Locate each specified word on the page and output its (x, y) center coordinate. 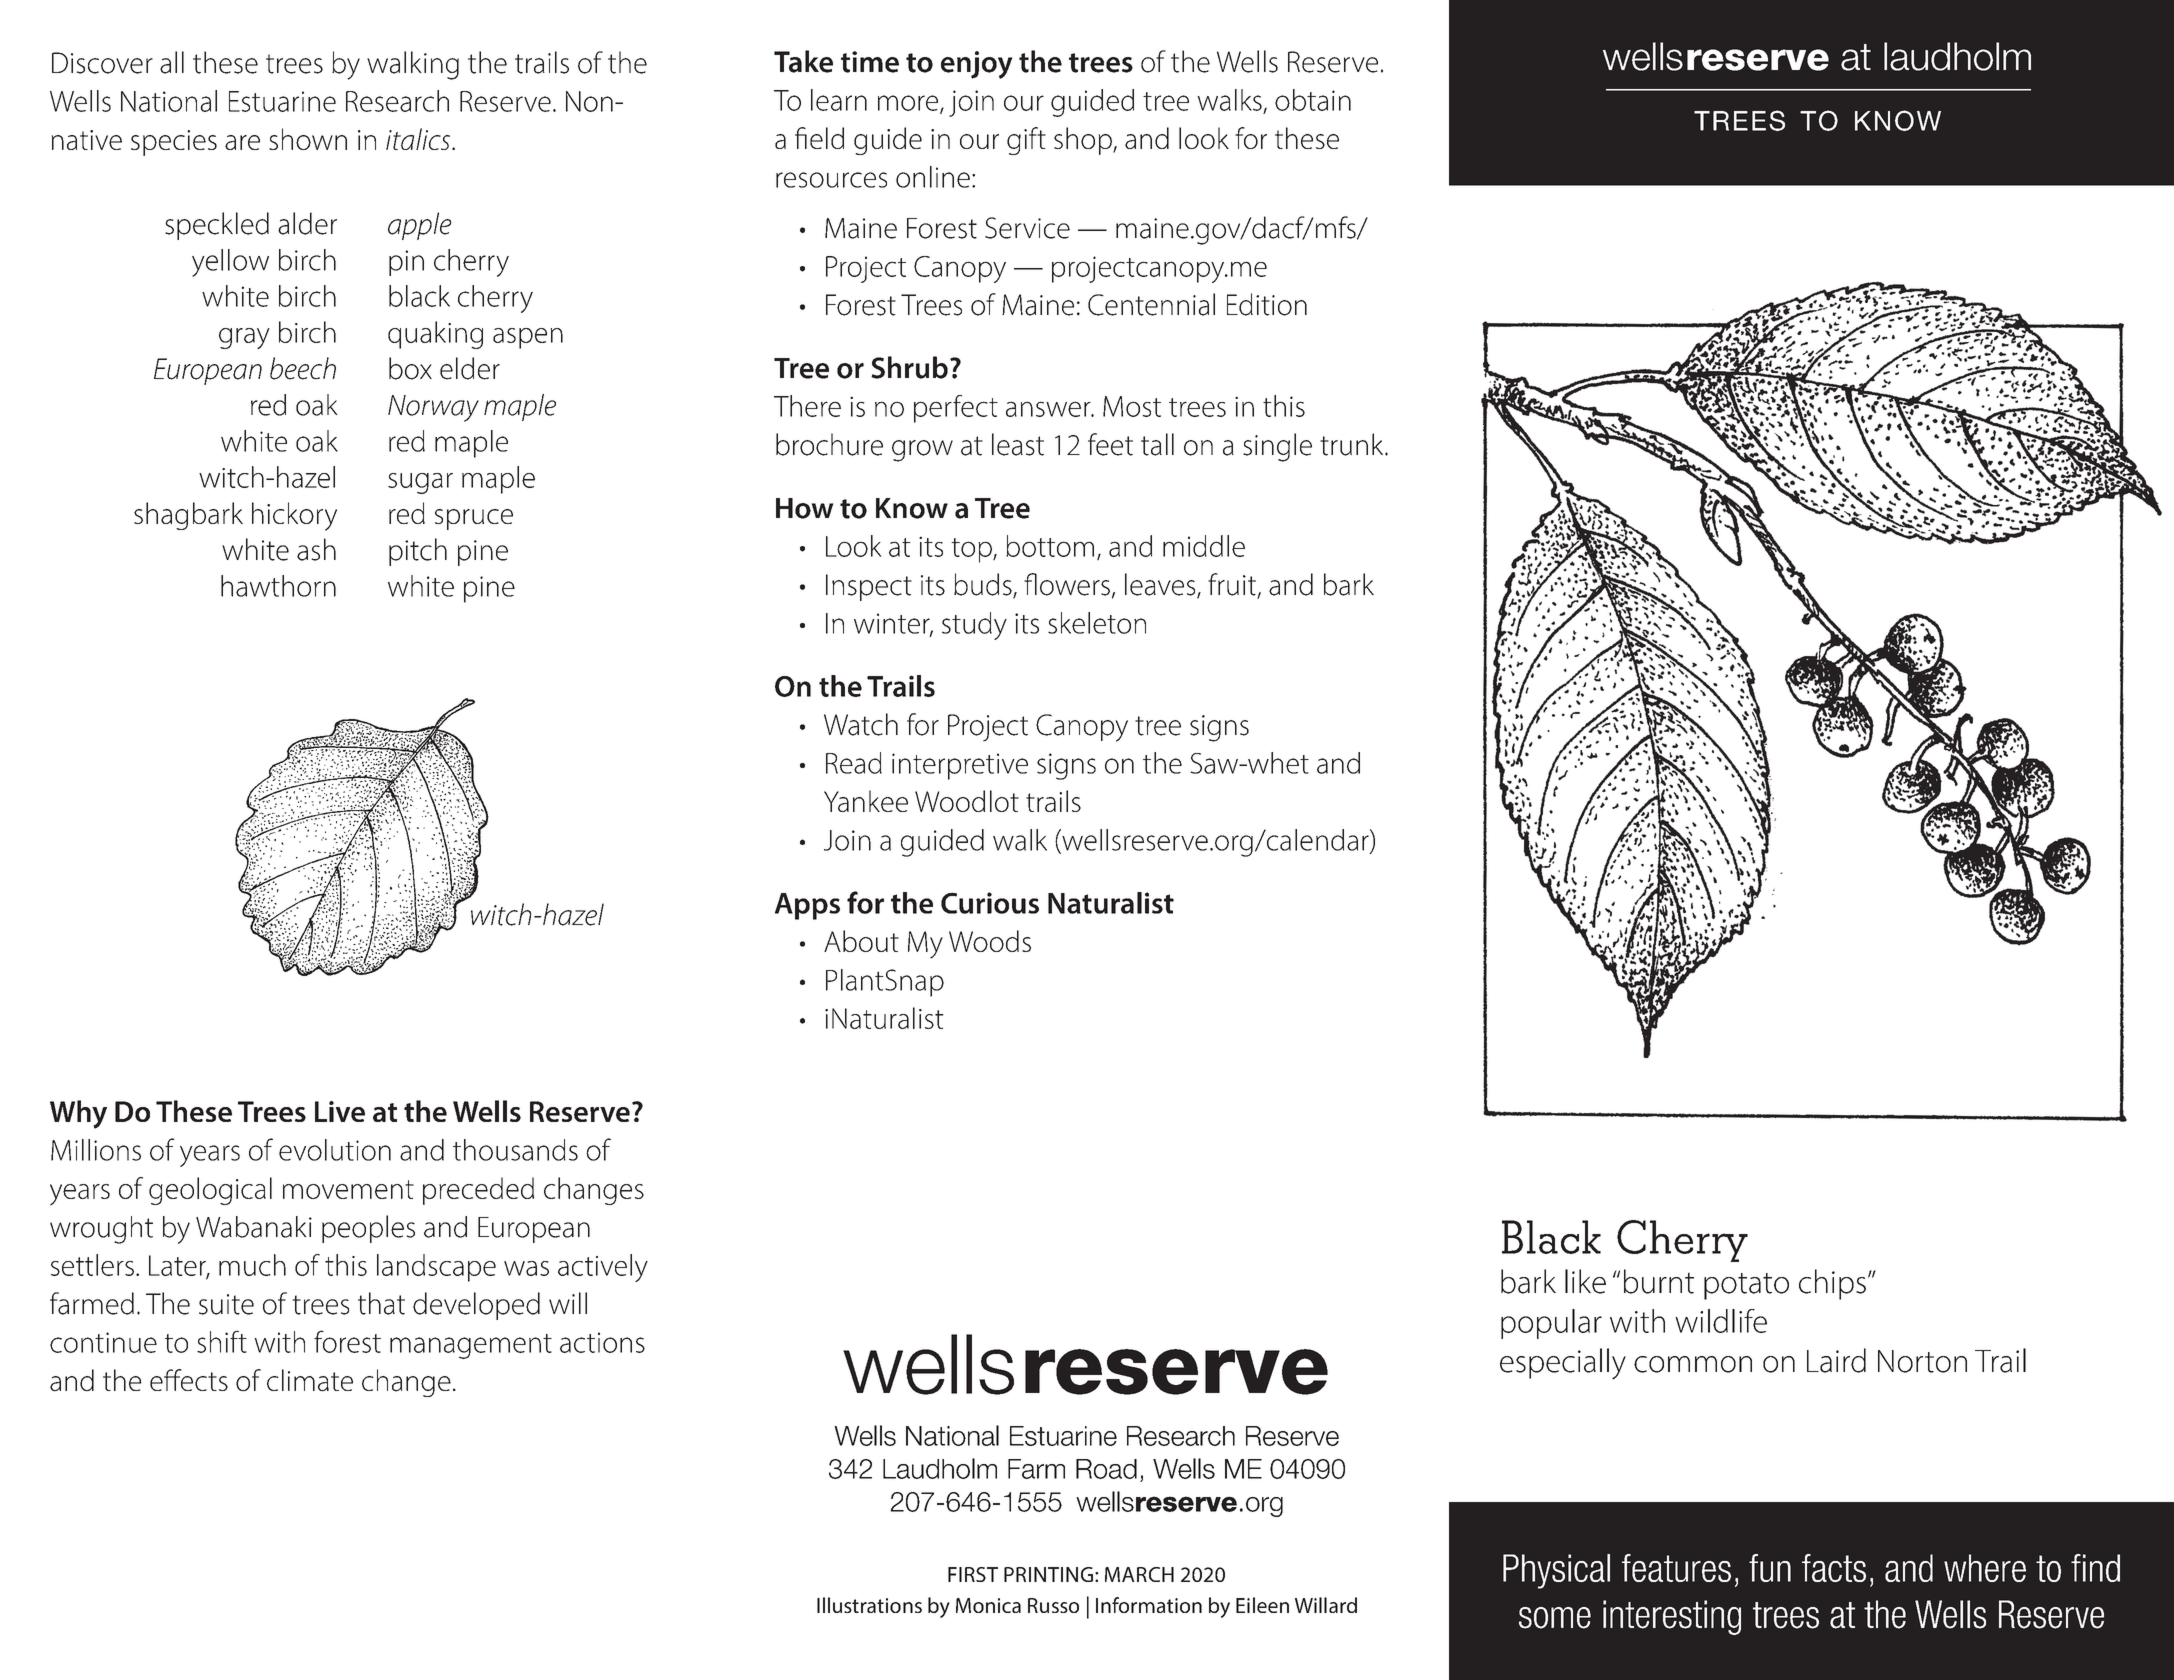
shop (1084, 141)
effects (189, 1380)
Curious (990, 903)
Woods (990, 941)
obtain (1313, 100)
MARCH (1139, 1574)
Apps (807, 906)
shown (308, 139)
